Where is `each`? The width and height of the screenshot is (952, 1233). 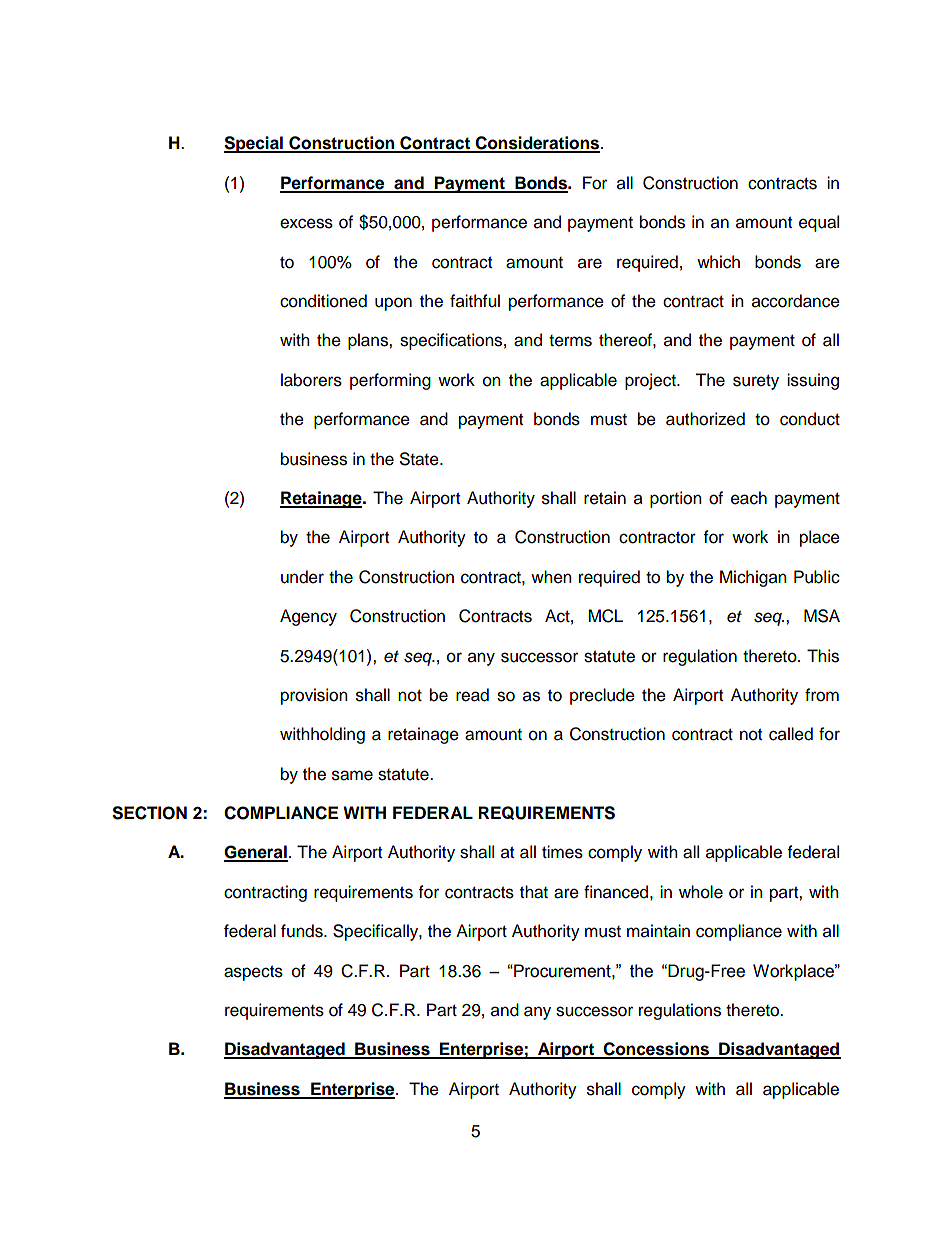 each is located at coordinates (749, 498).
